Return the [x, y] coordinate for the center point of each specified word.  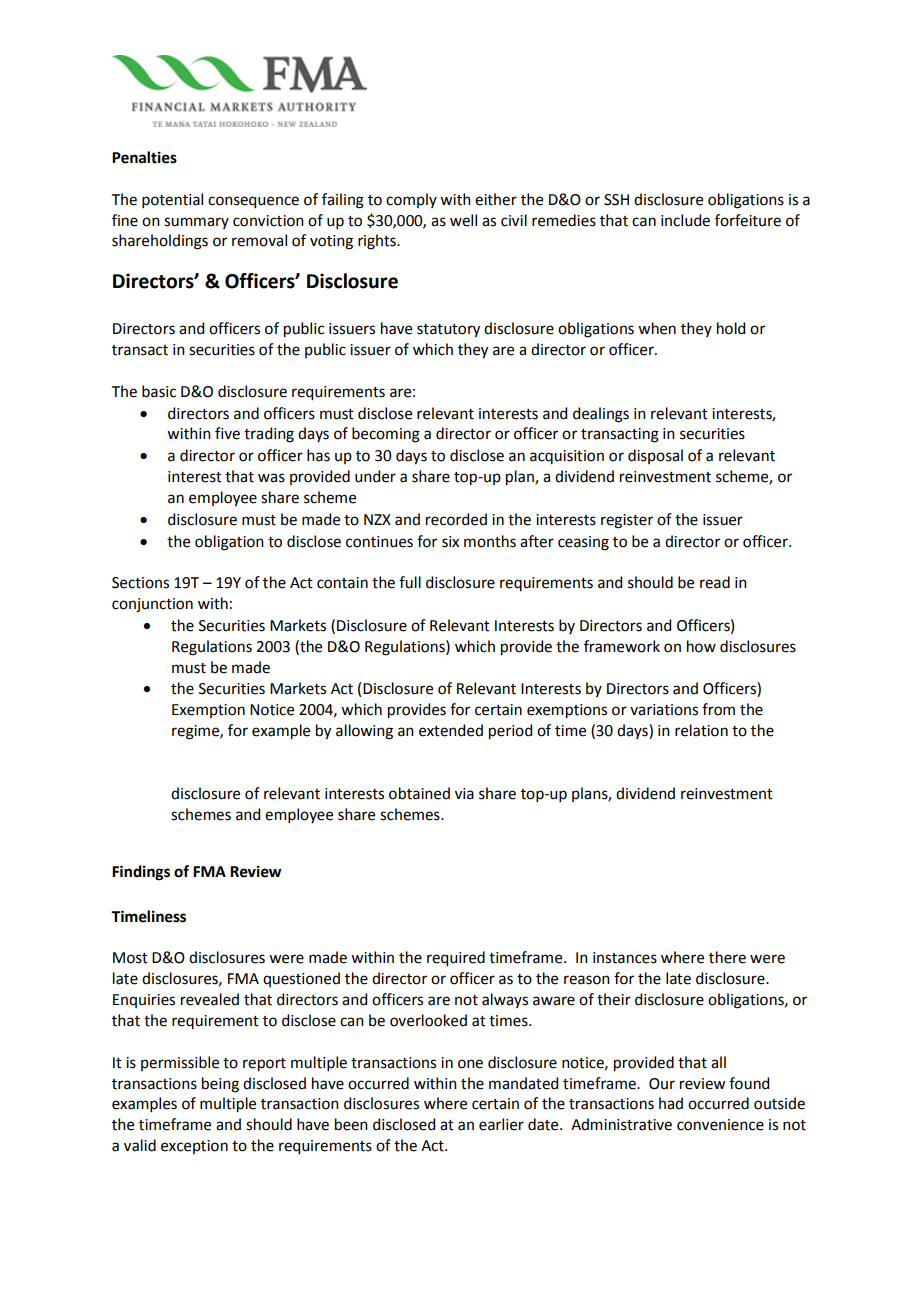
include [685, 220]
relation [701, 730]
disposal [655, 456]
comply [411, 200]
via [464, 794]
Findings [141, 873]
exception [194, 1147]
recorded [456, 519]
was [271, 478]
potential [172, 200]
